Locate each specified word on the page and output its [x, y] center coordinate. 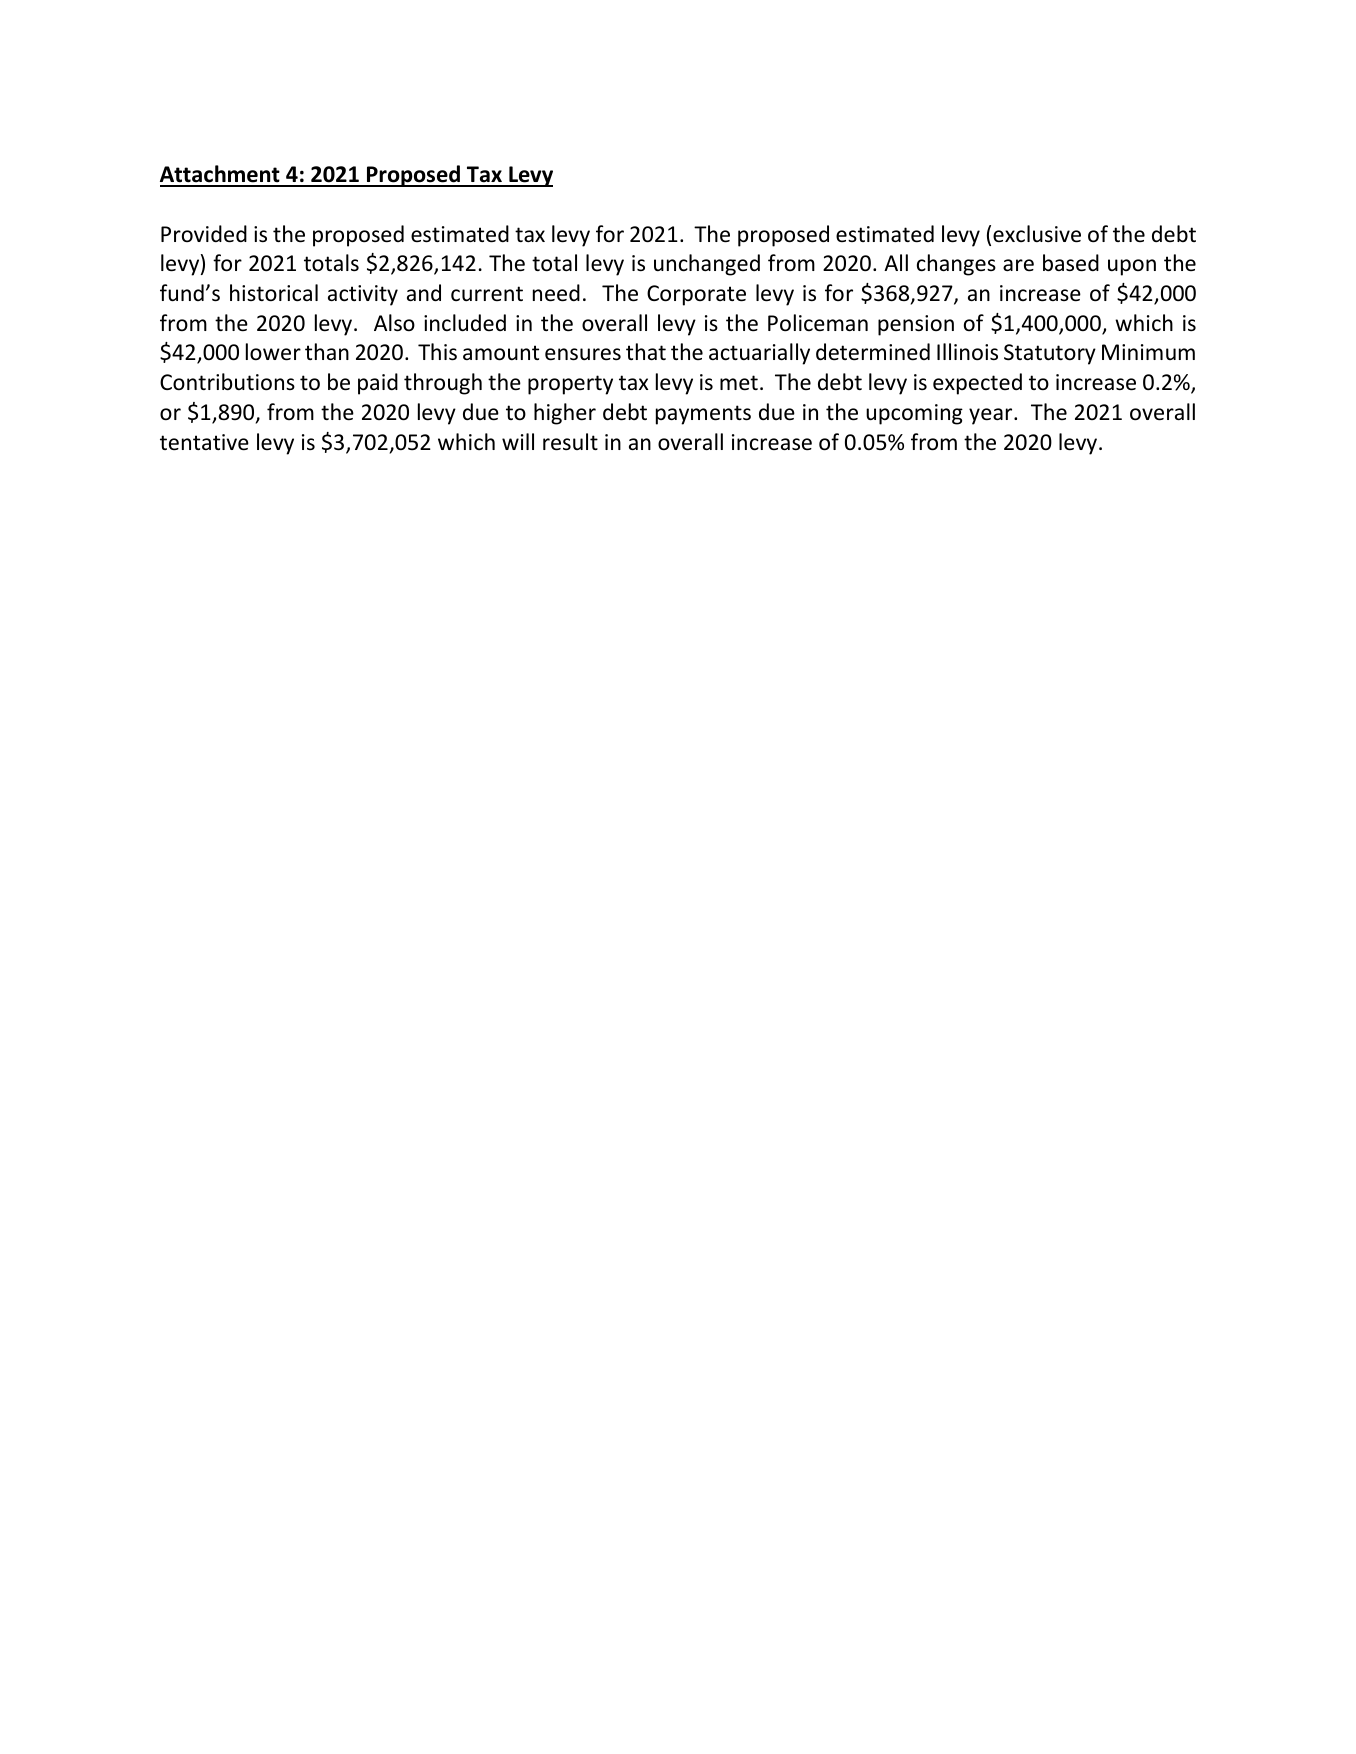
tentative [204, 442]
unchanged [707, 265]
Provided [204, 234]
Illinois [967, 352]
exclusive [1037, 234]
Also [394, 323]
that [646, 351]
